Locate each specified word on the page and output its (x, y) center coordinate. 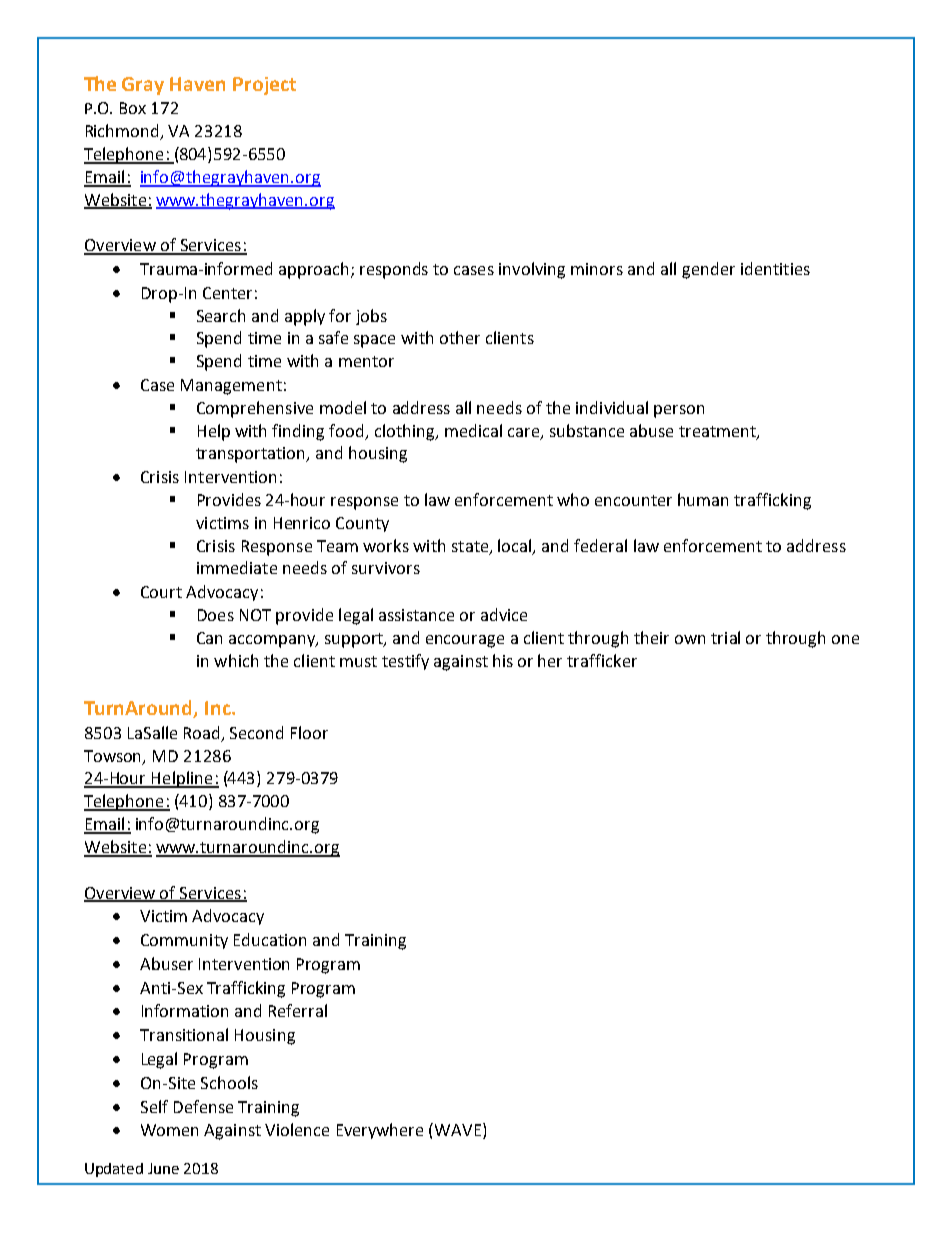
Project (264, 86)
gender (708, 270)
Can (209, 638)
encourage (465, 641)
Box (133, 108)
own (690, 639)
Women (169, 1130)
